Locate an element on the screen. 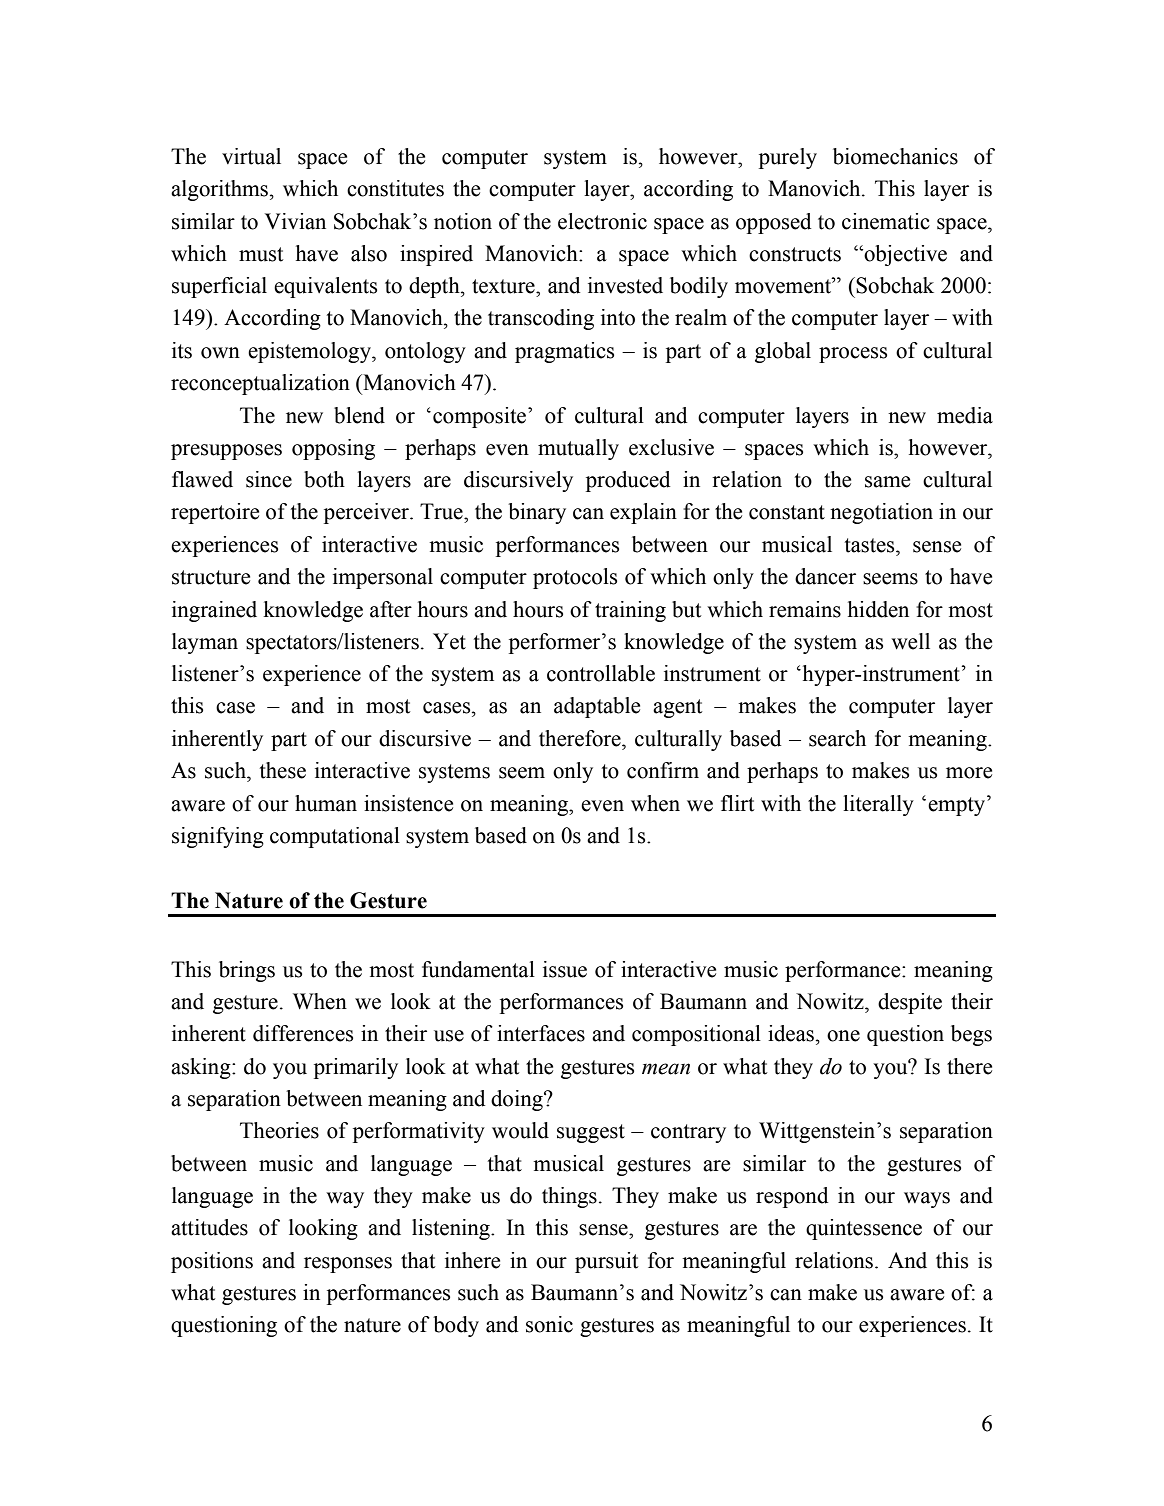 This screenshot has height=1506, width=1164. quintessence is located at coordinates (864, 1229).
